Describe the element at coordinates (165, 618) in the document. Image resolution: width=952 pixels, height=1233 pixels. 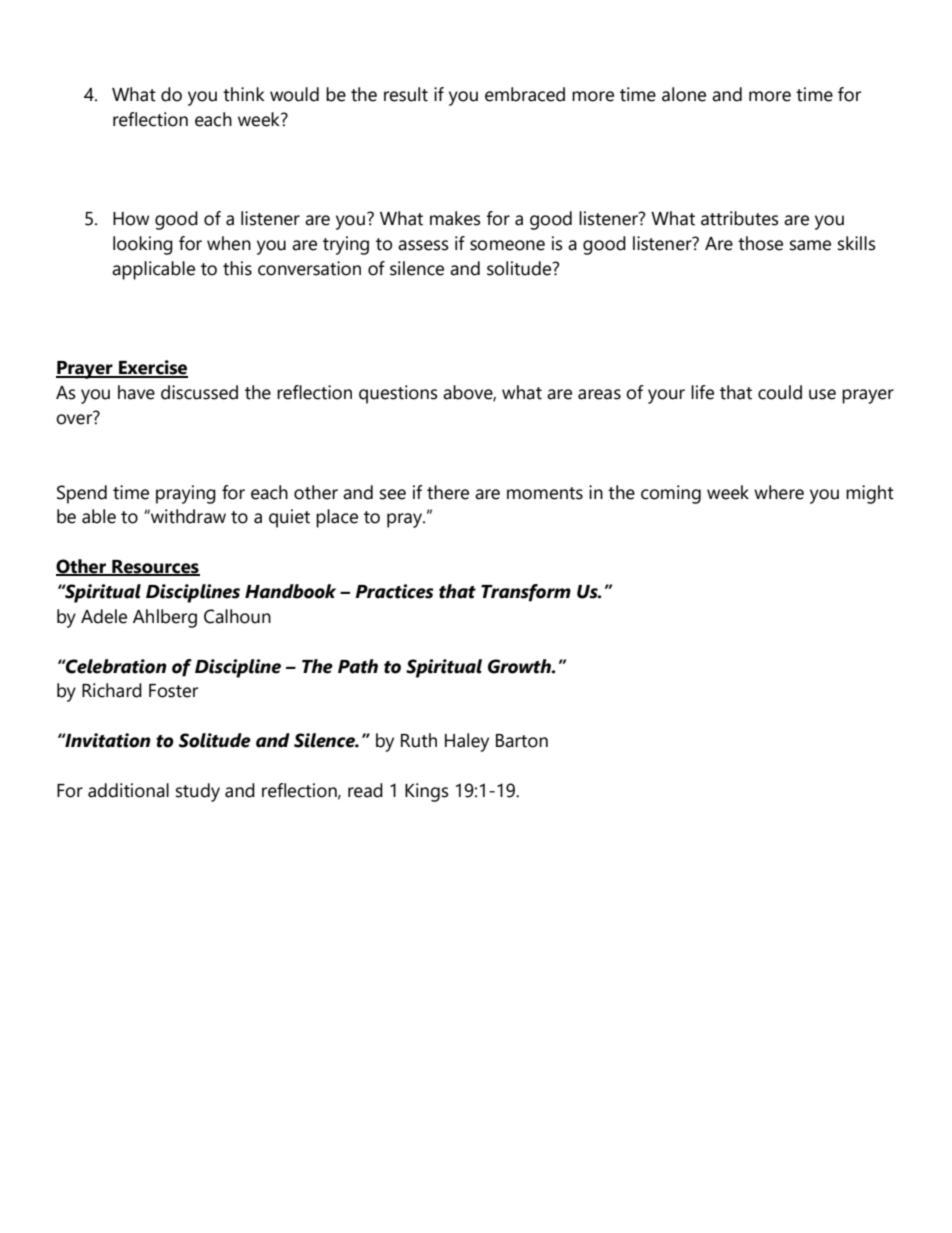
I see `Ahlberg` at that location.
